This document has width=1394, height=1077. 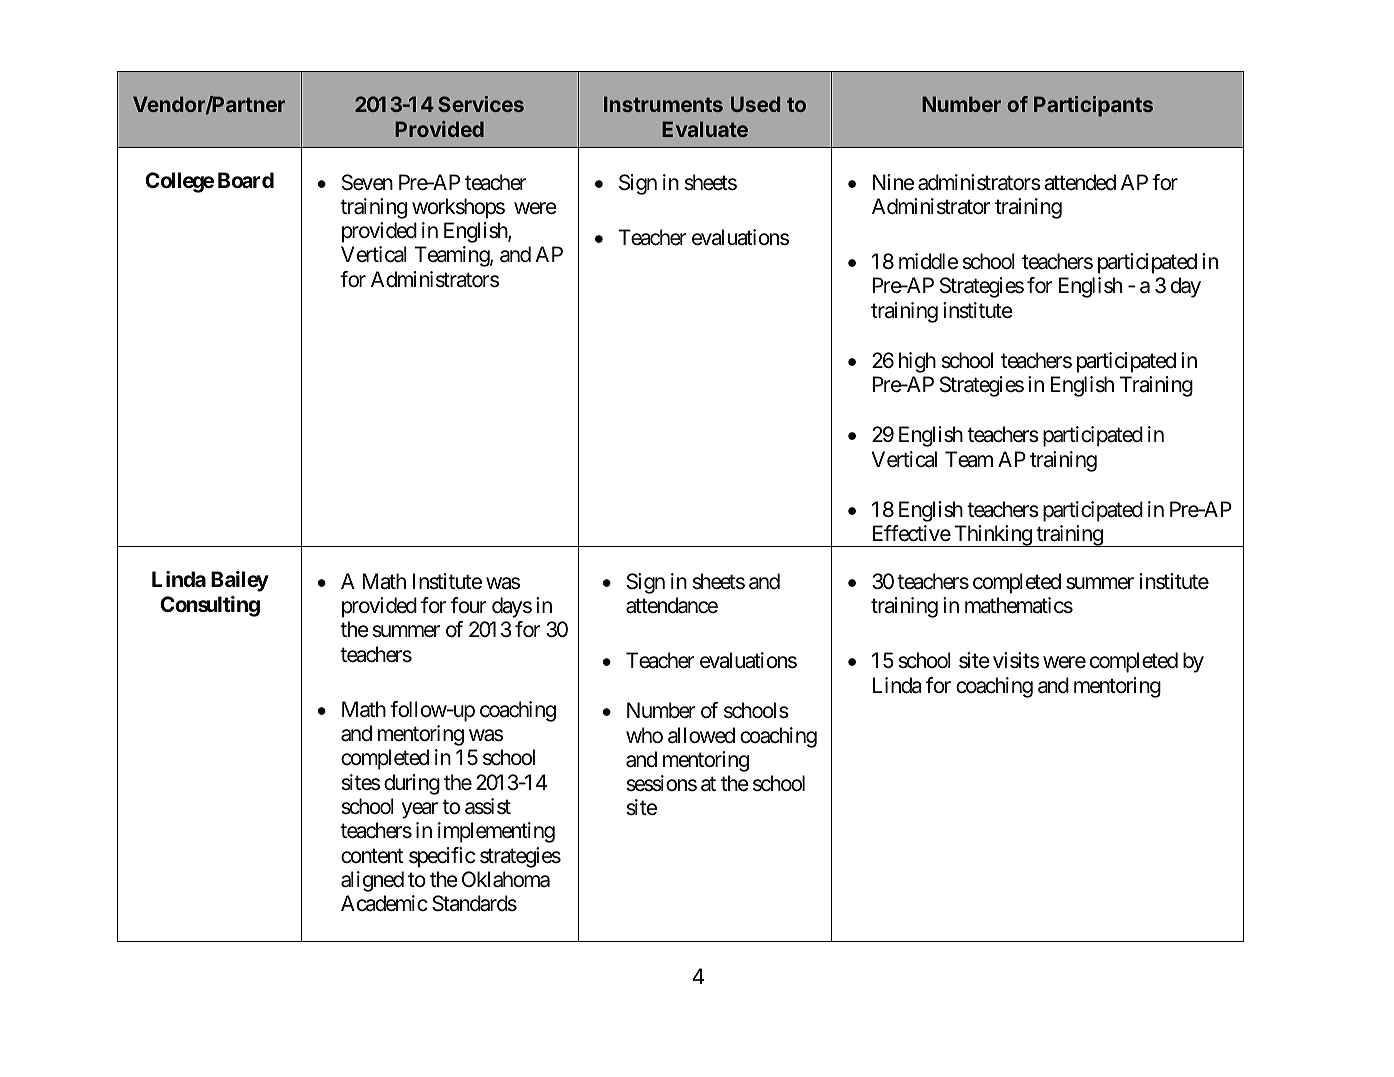 I want to click on Seven, so click(x=367, y=182).
